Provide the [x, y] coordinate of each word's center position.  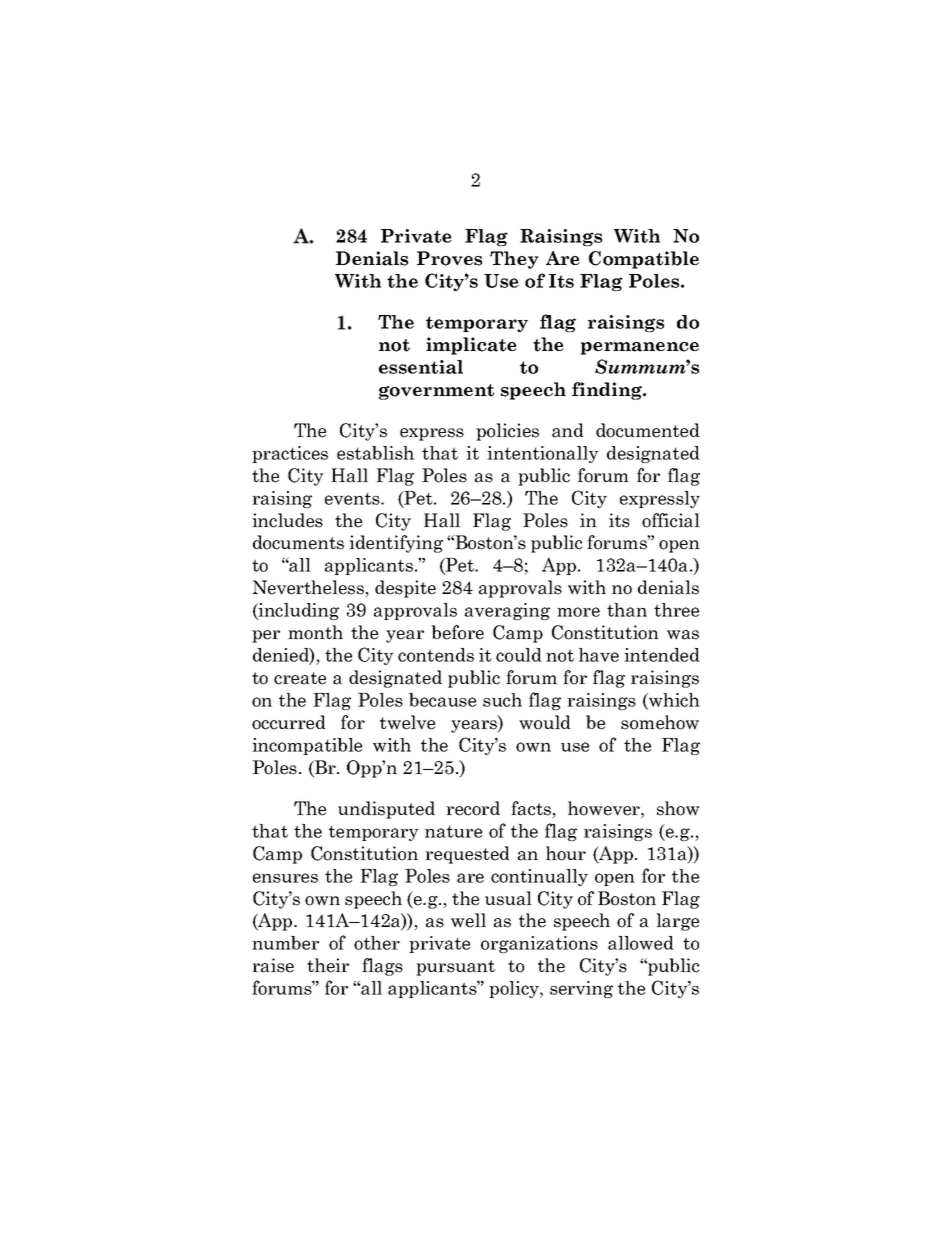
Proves [449, 258]
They [514, 260]
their [328, 965]
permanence [640, 348]
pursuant [455, 968]
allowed [641, 943]
